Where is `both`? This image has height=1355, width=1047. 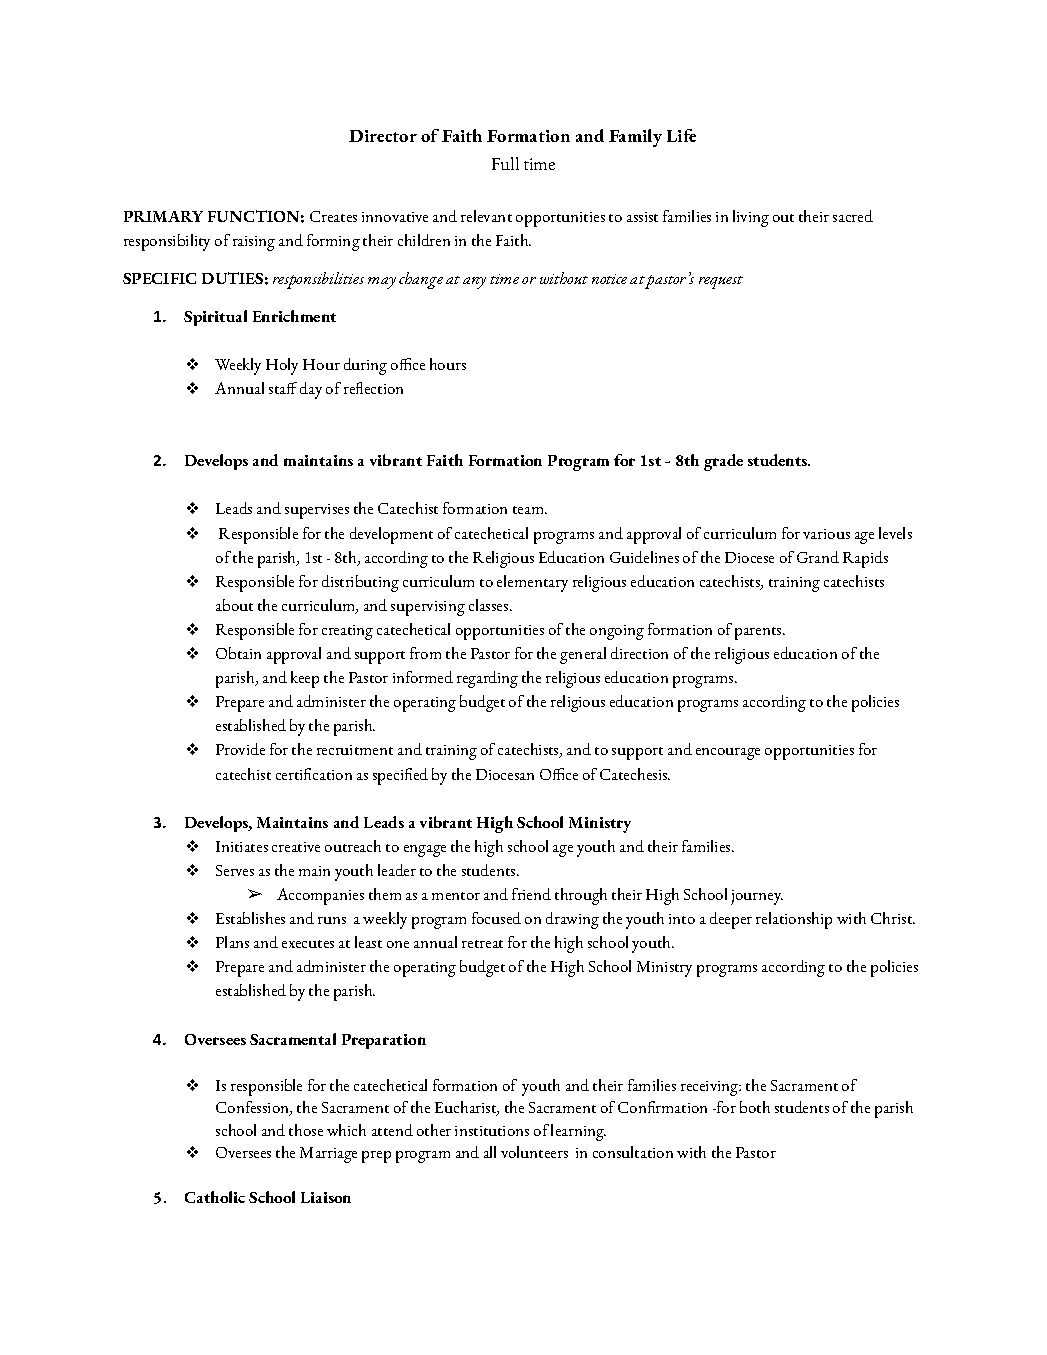
both is located at coordinates (755, 1107).
